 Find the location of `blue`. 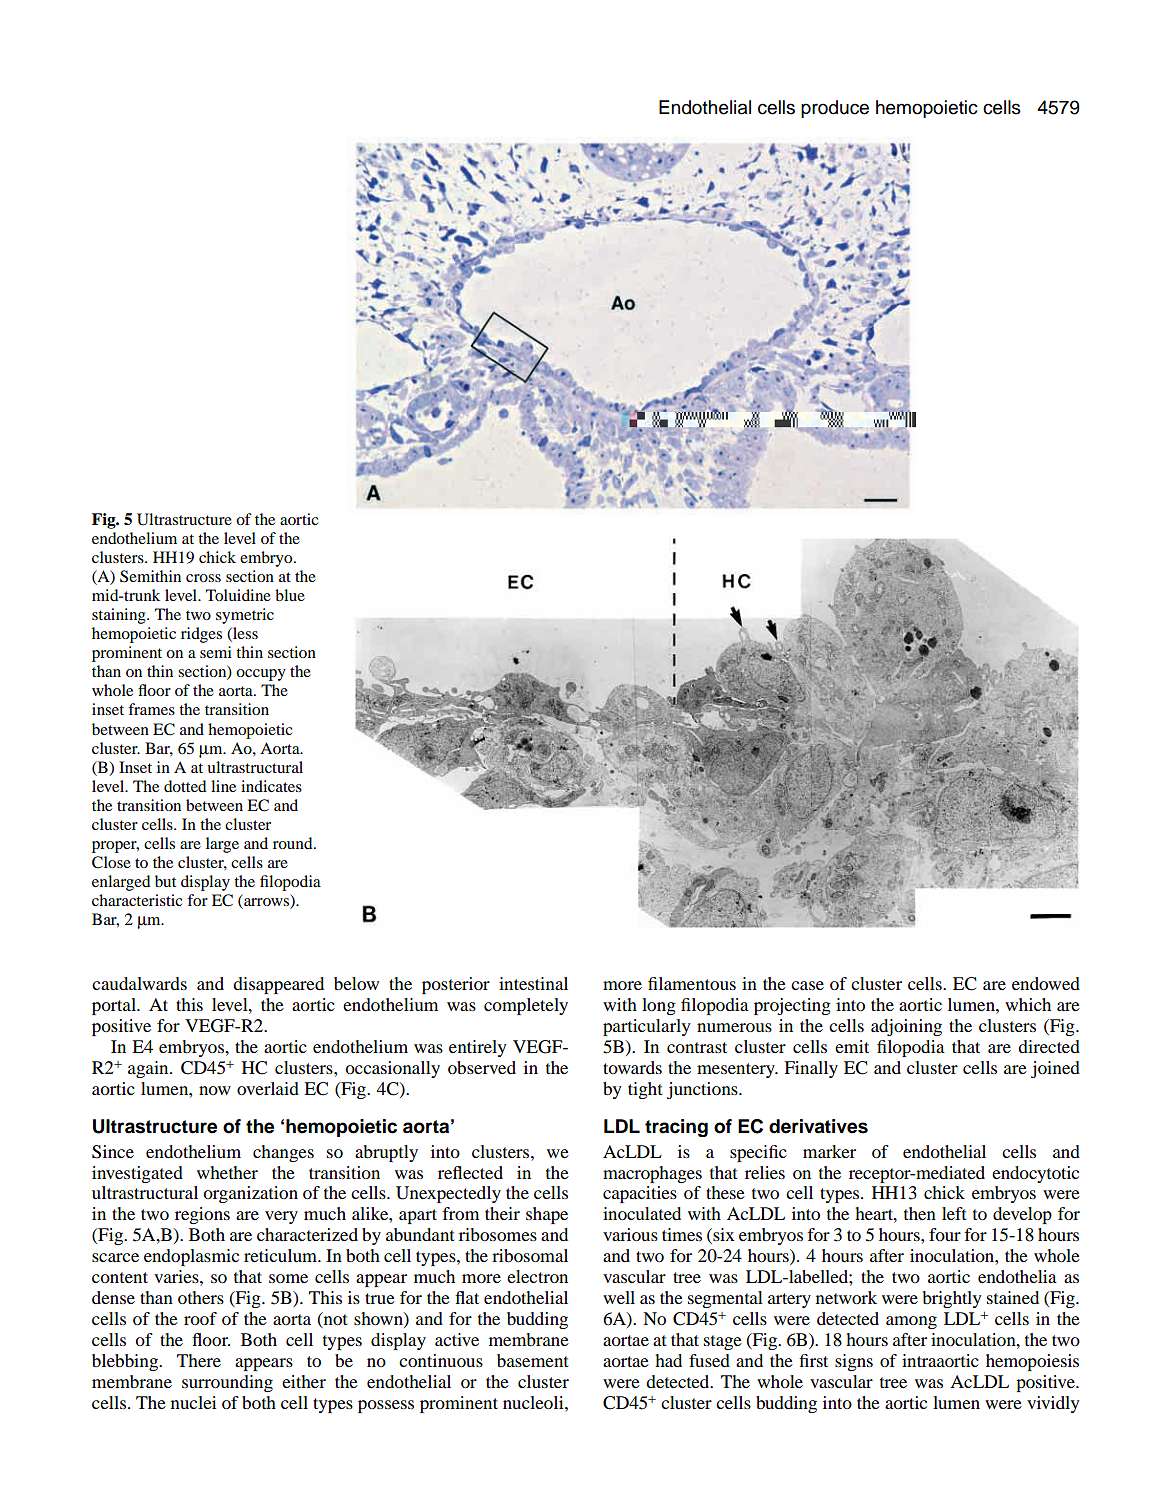

blue is located at coordinates (290, 595).
